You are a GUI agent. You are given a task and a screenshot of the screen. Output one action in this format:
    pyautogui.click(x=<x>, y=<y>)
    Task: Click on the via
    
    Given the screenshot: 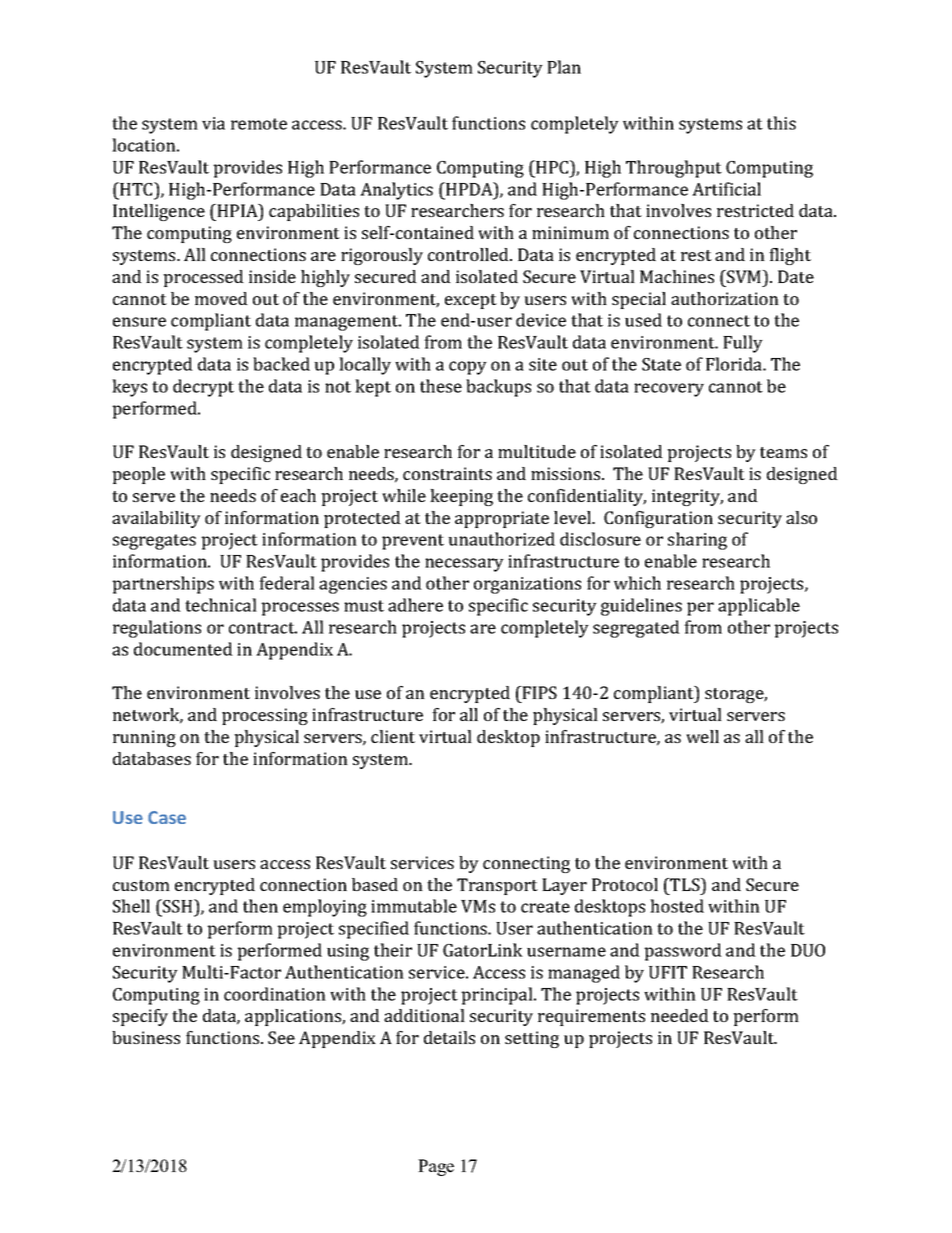 What is the action you would take?
    pyautogui.click(x=213, y=123)
